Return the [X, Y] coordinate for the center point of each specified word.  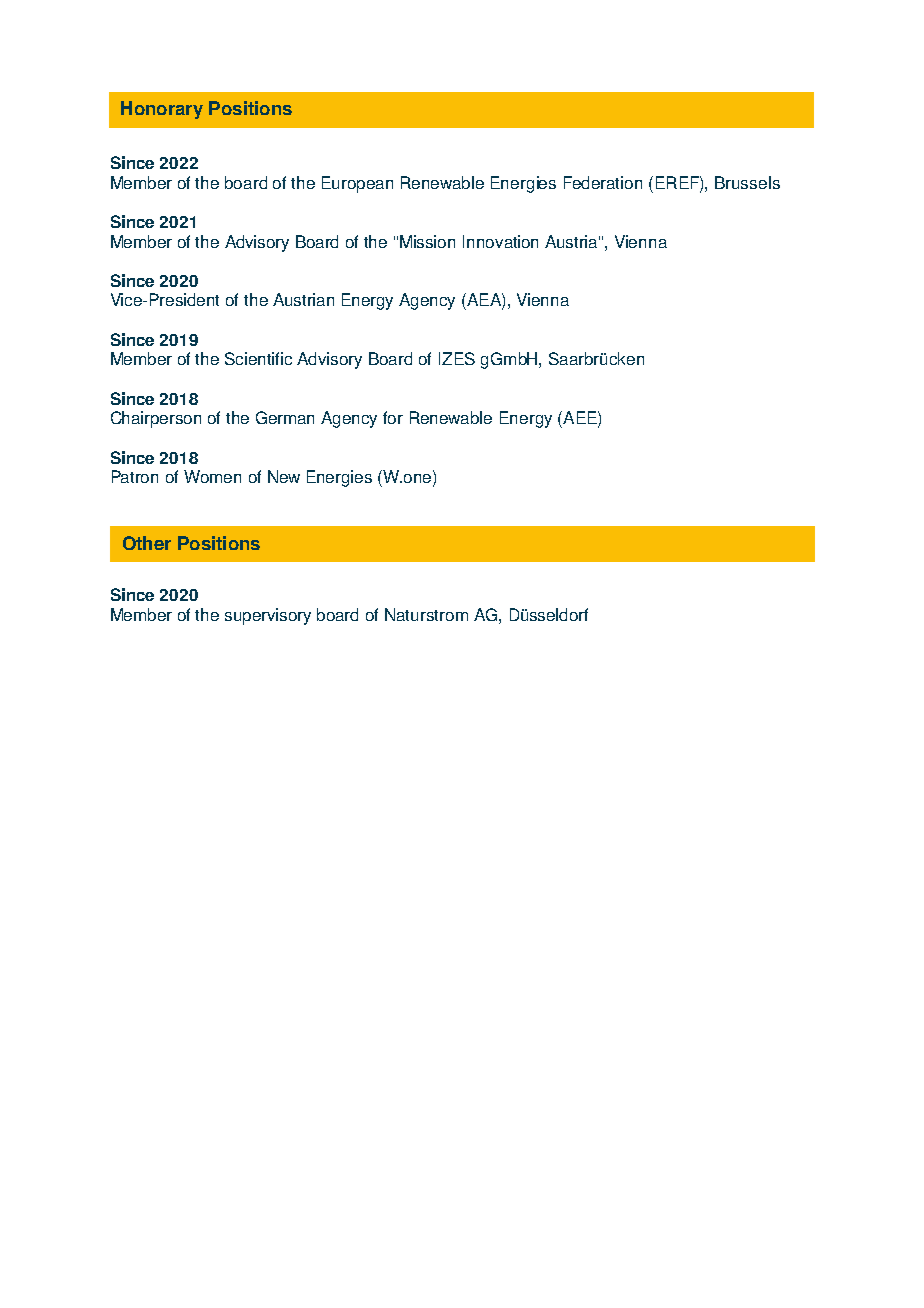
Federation [603, 182]
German [285, 417]
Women [212, 476]
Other [147, 543]
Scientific [258, 358]
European [357, 184]
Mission [427, 241]
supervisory [268, 616]
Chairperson [156, 419]
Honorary [162, 110]
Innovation [500, 241]
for [393, 417]
